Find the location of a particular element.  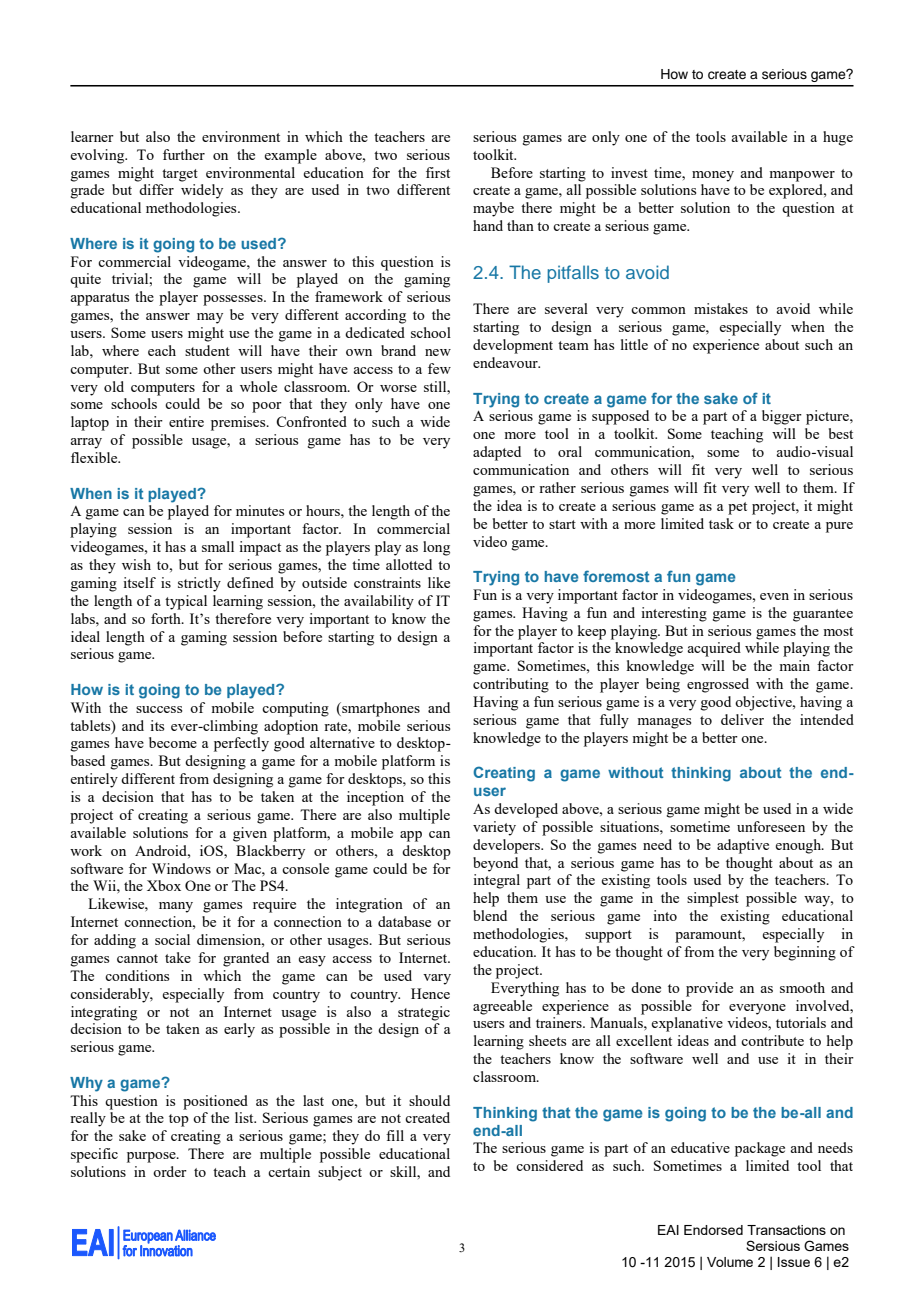

Transactions is located at coordinates (786, 1230).
